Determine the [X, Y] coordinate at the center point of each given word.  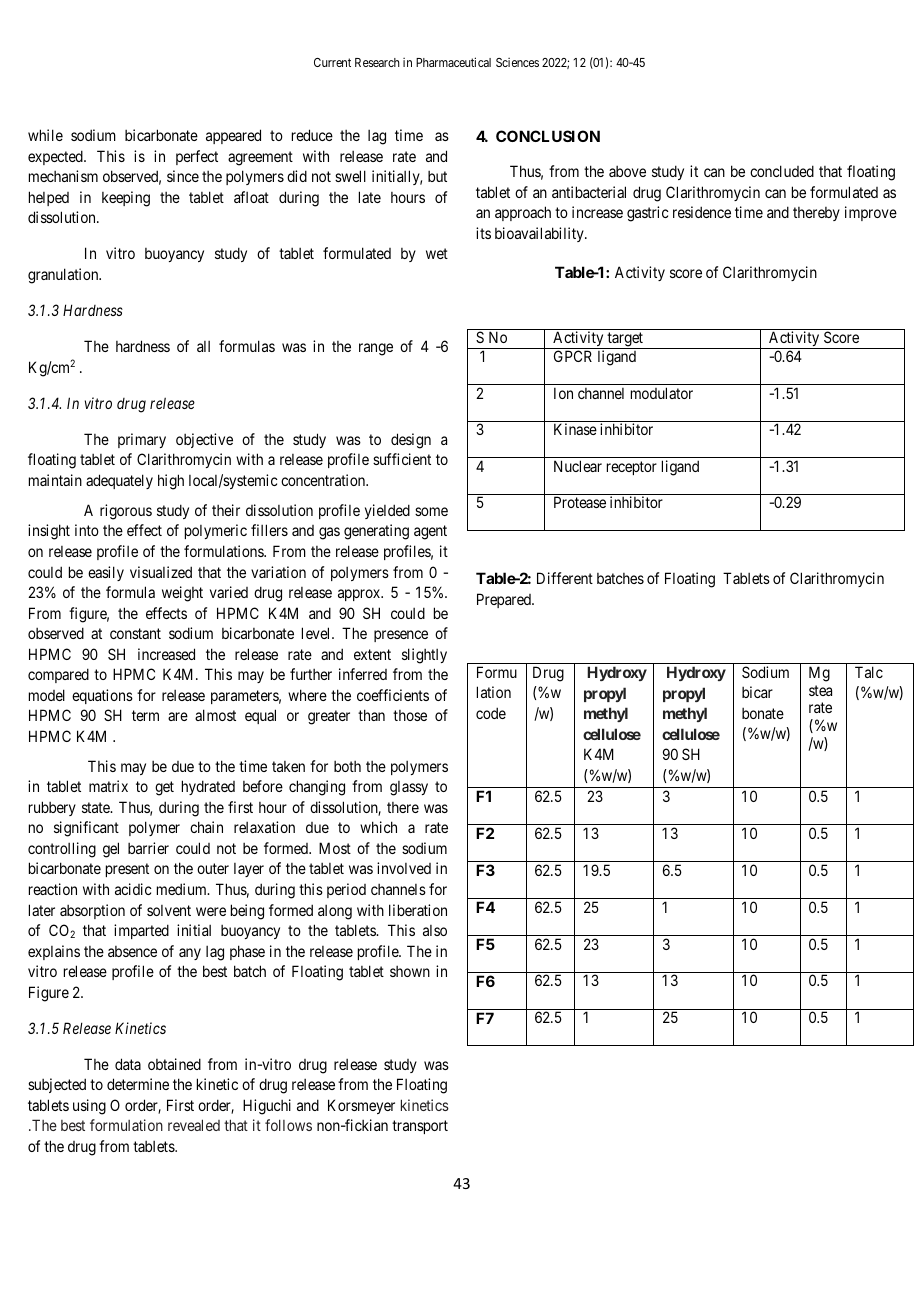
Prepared [505, 600]
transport [420, 1127]
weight [182, 594]
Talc [869, 672]
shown [410, 971]
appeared [233, 136]
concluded [782, 171]
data [128, 1064]
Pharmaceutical [453, 62]
